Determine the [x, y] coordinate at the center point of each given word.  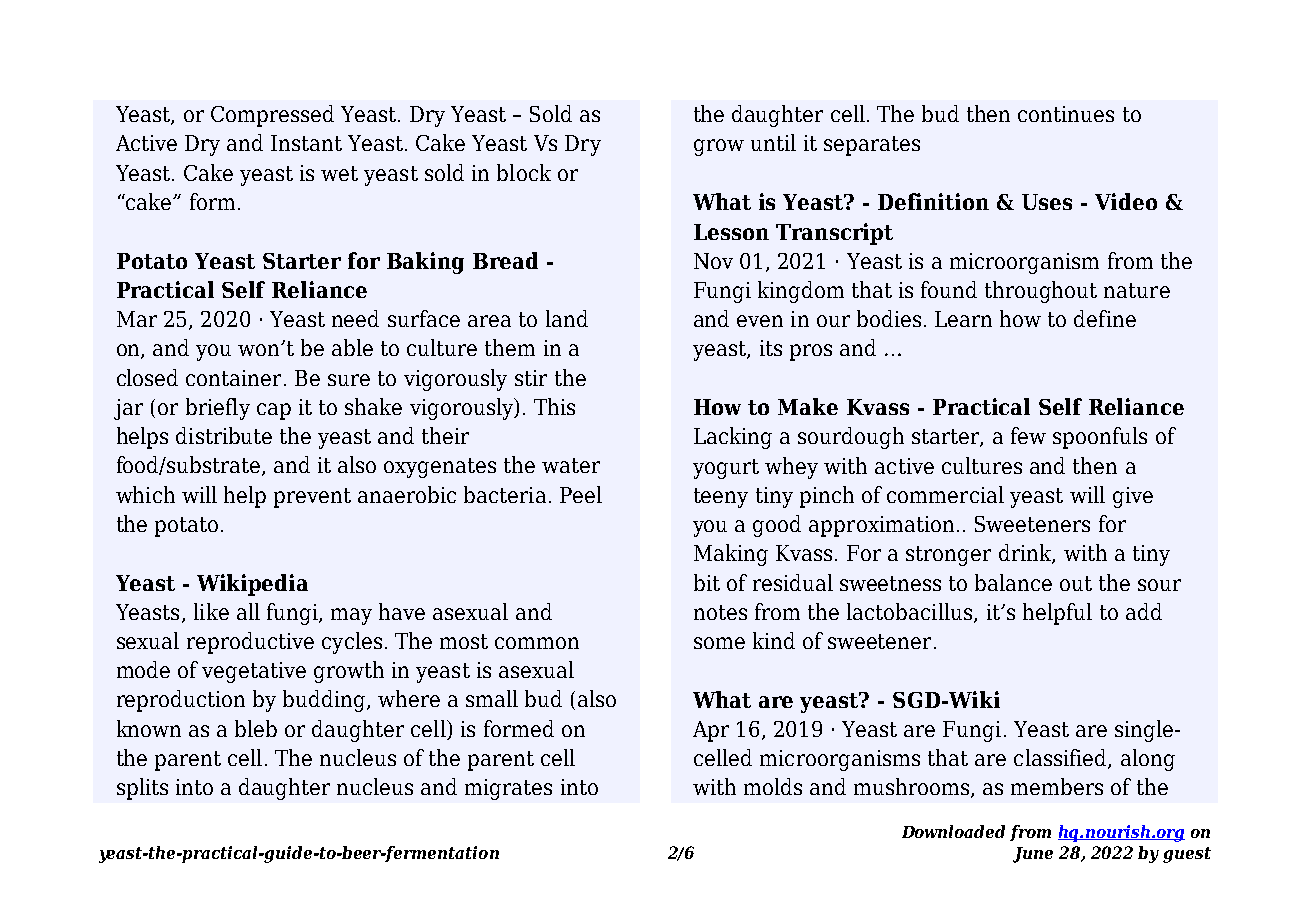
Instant [306, 143]
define [1105, 318]
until [773, 142]
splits [142, 789]
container [233, 378]
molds [773, 786]
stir [531, 378]
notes [720, 612]
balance [1013, 582]
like [211, 611]
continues [1066, 114]
